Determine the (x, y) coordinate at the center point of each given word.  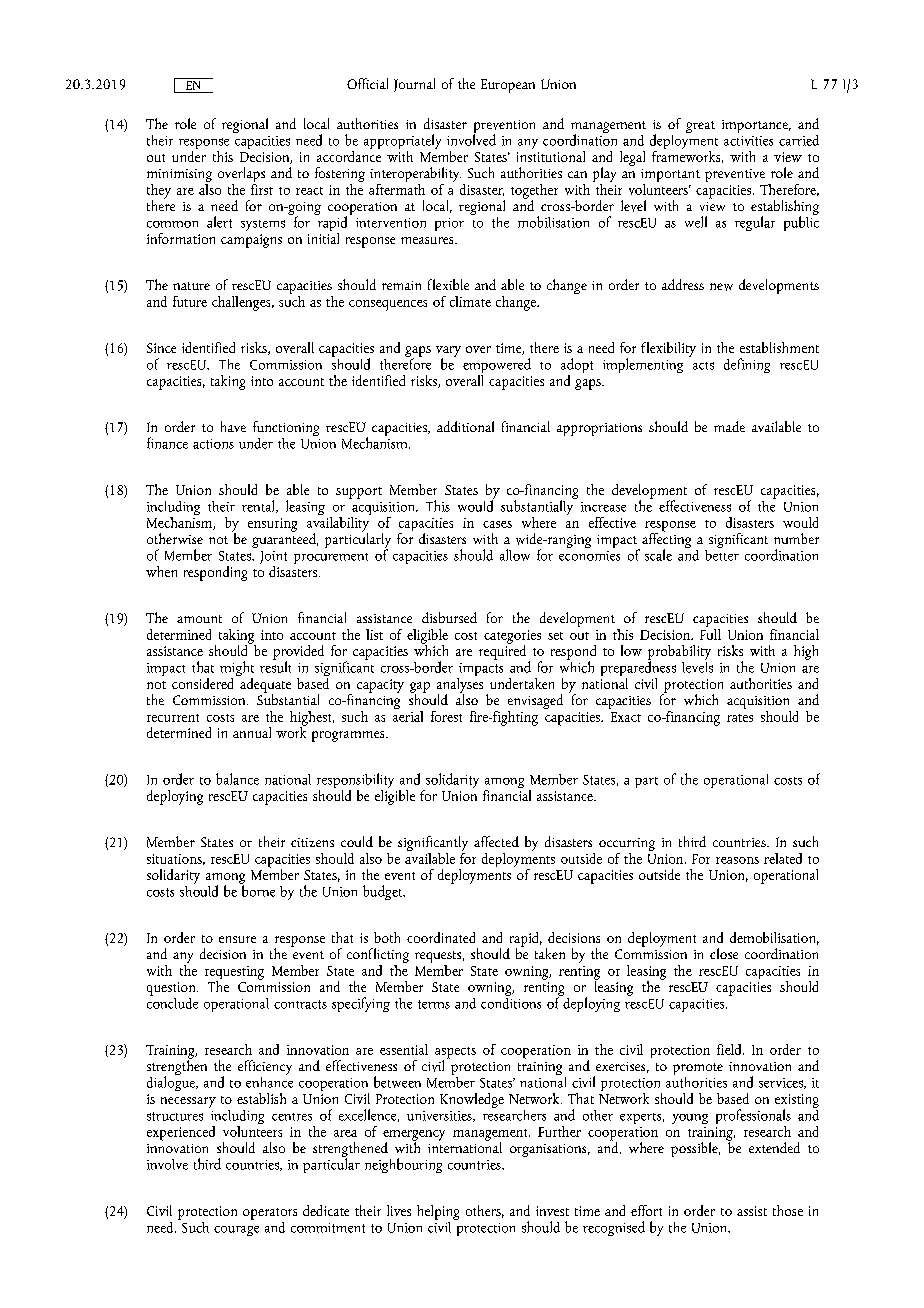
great (700, 127)
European (508, 86)
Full (710, 633)
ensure (237, 939)
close (724, 953)
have (233, 426)
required (502, 651)
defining (747, 365)
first (262, 188)
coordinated (441, 937)
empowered (497, 367)
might (237, 670)
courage (236, 1231)
